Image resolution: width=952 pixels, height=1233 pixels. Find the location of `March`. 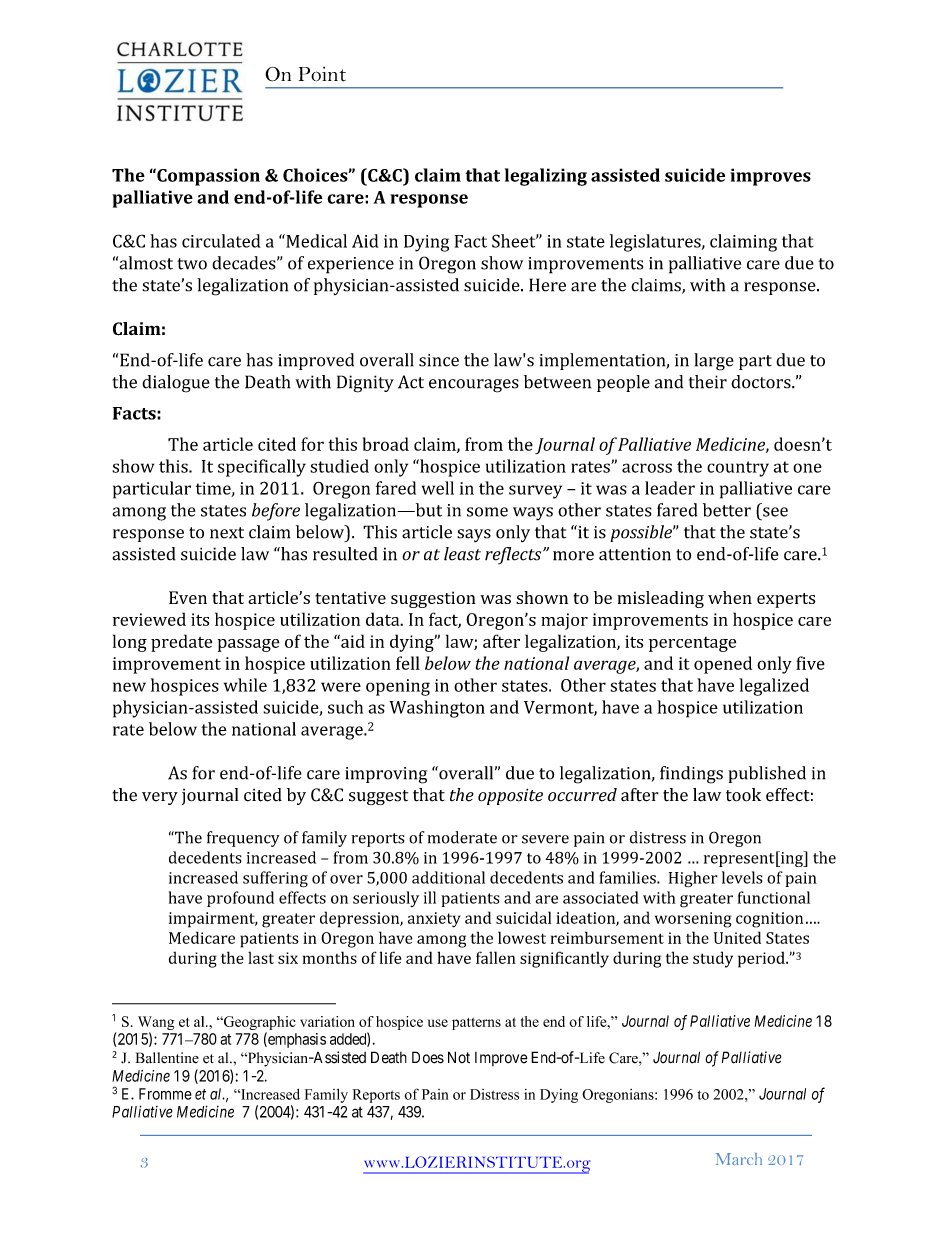

March is located at coordinates (739, 1159).
